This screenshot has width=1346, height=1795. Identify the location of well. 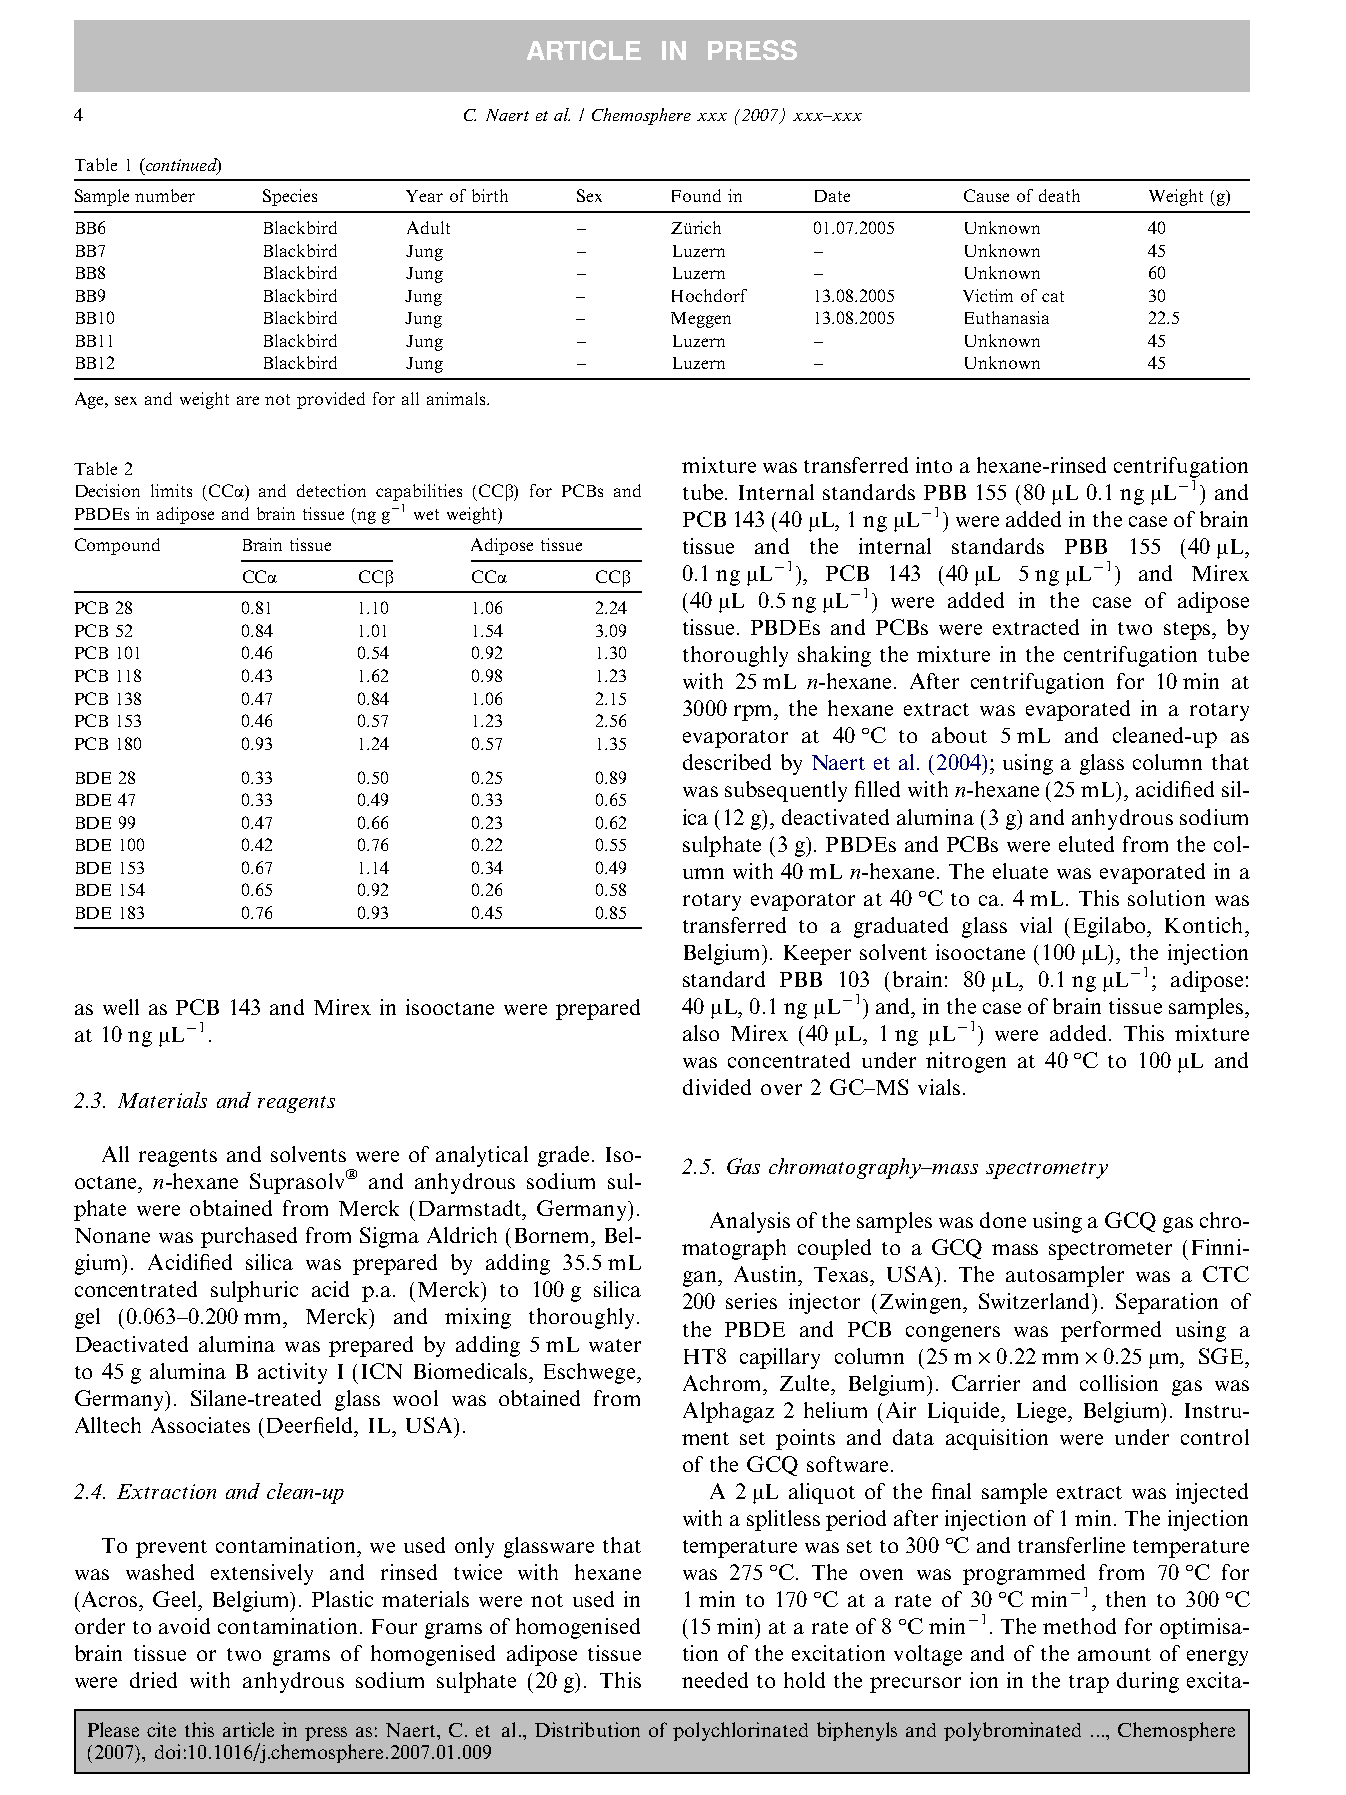
(121, 1007).
